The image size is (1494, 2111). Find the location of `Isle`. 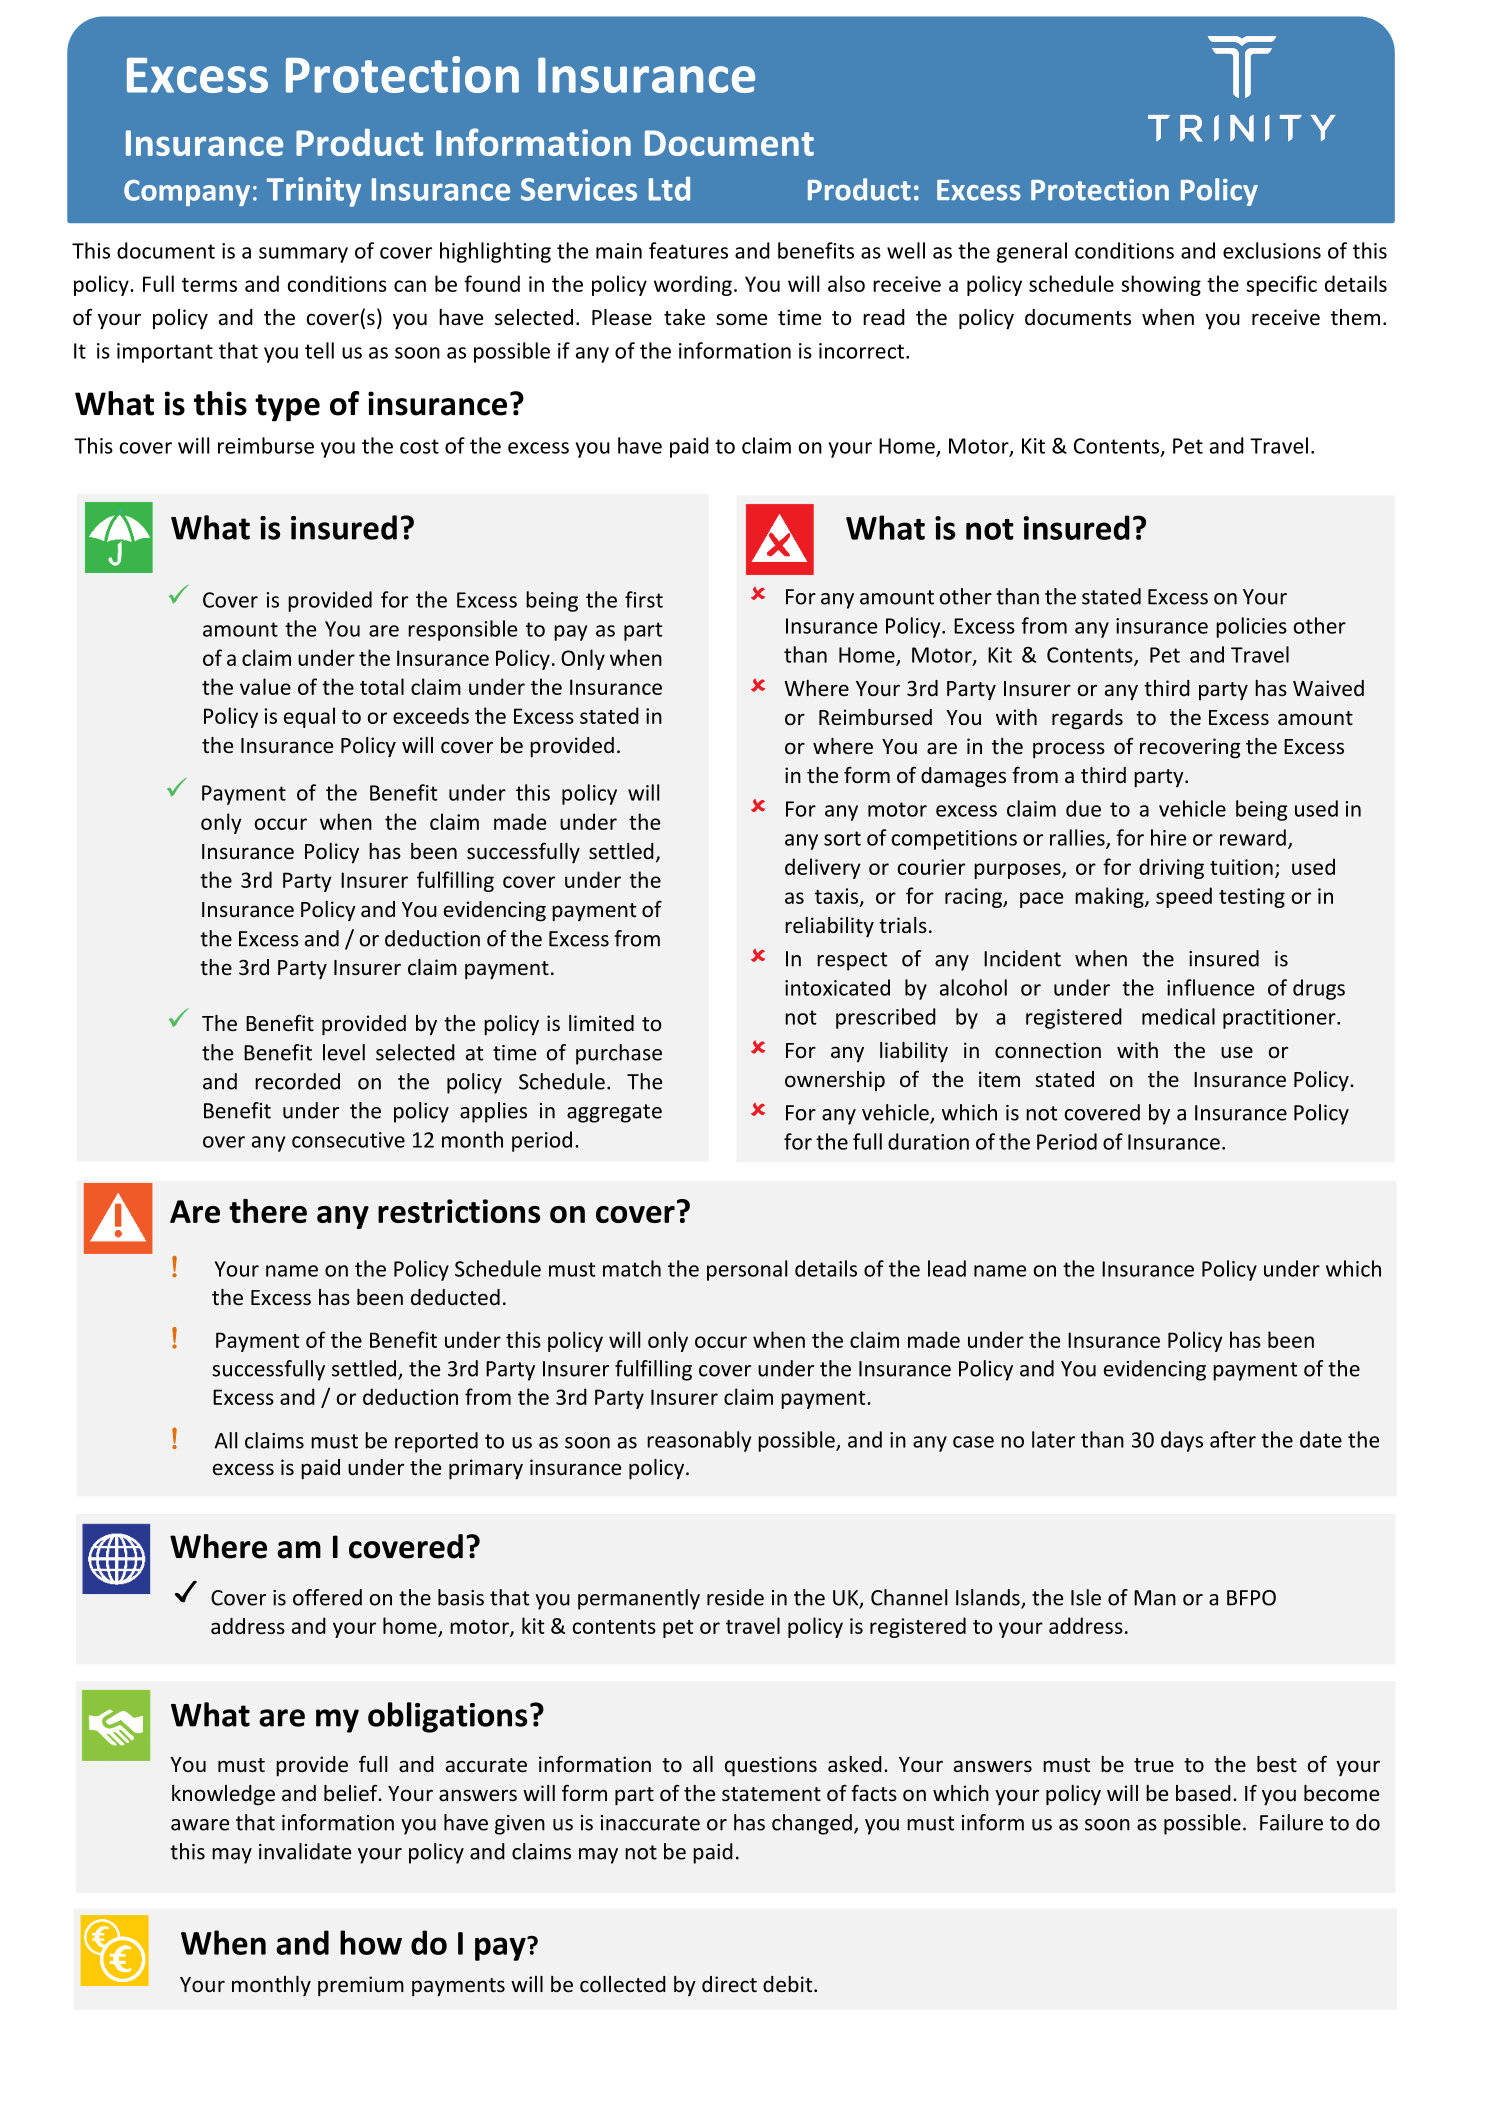

Isle is located at coordinates (1086, 1597).
